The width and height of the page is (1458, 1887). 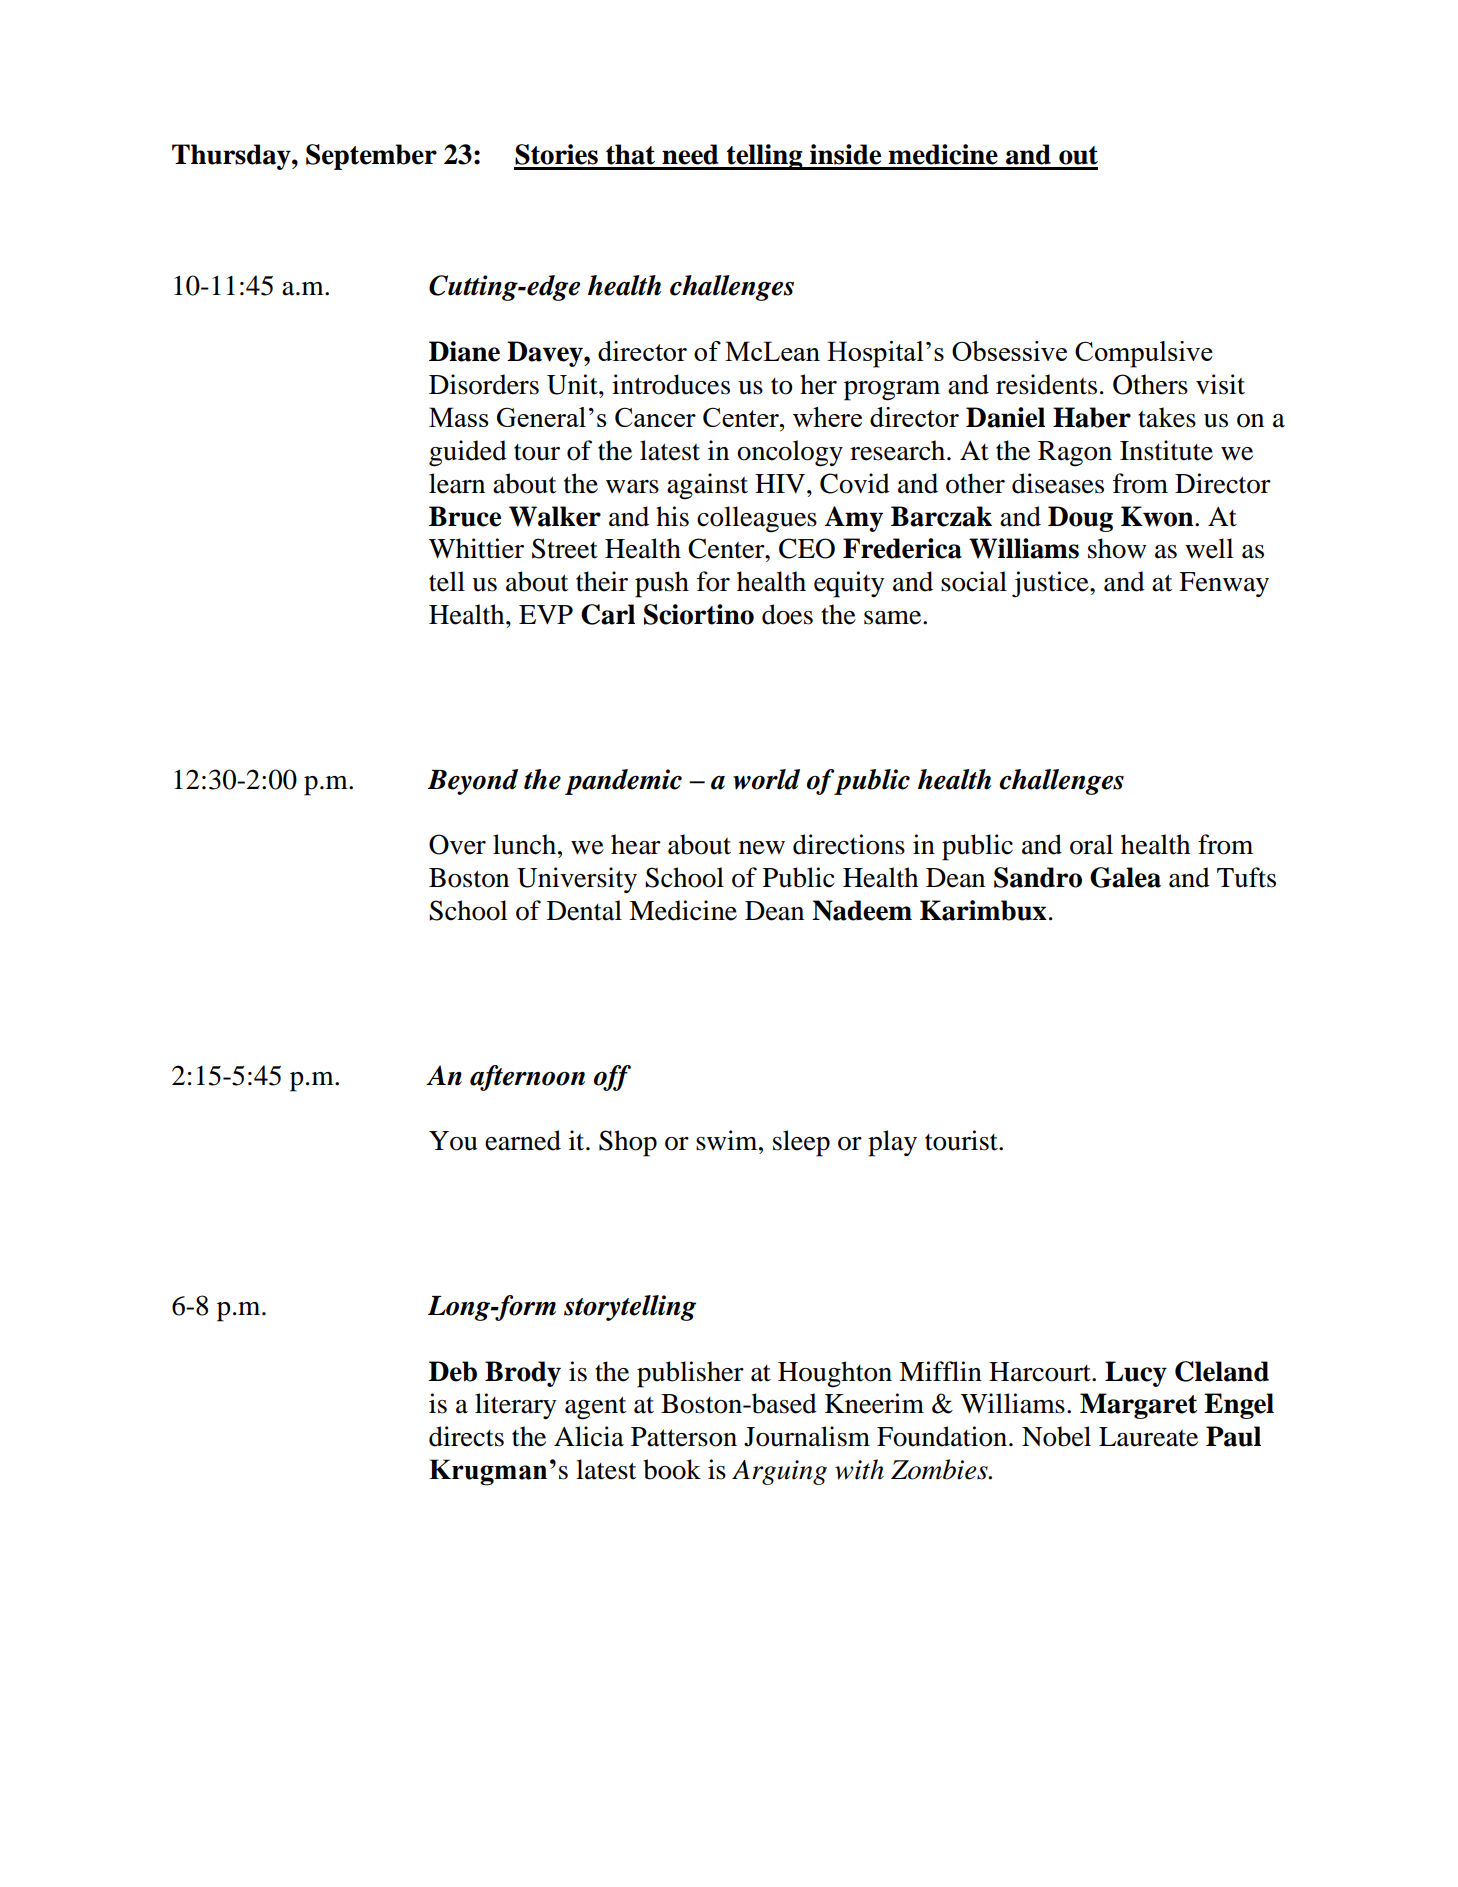 I want to click on September, so click(x=371, y=157).
